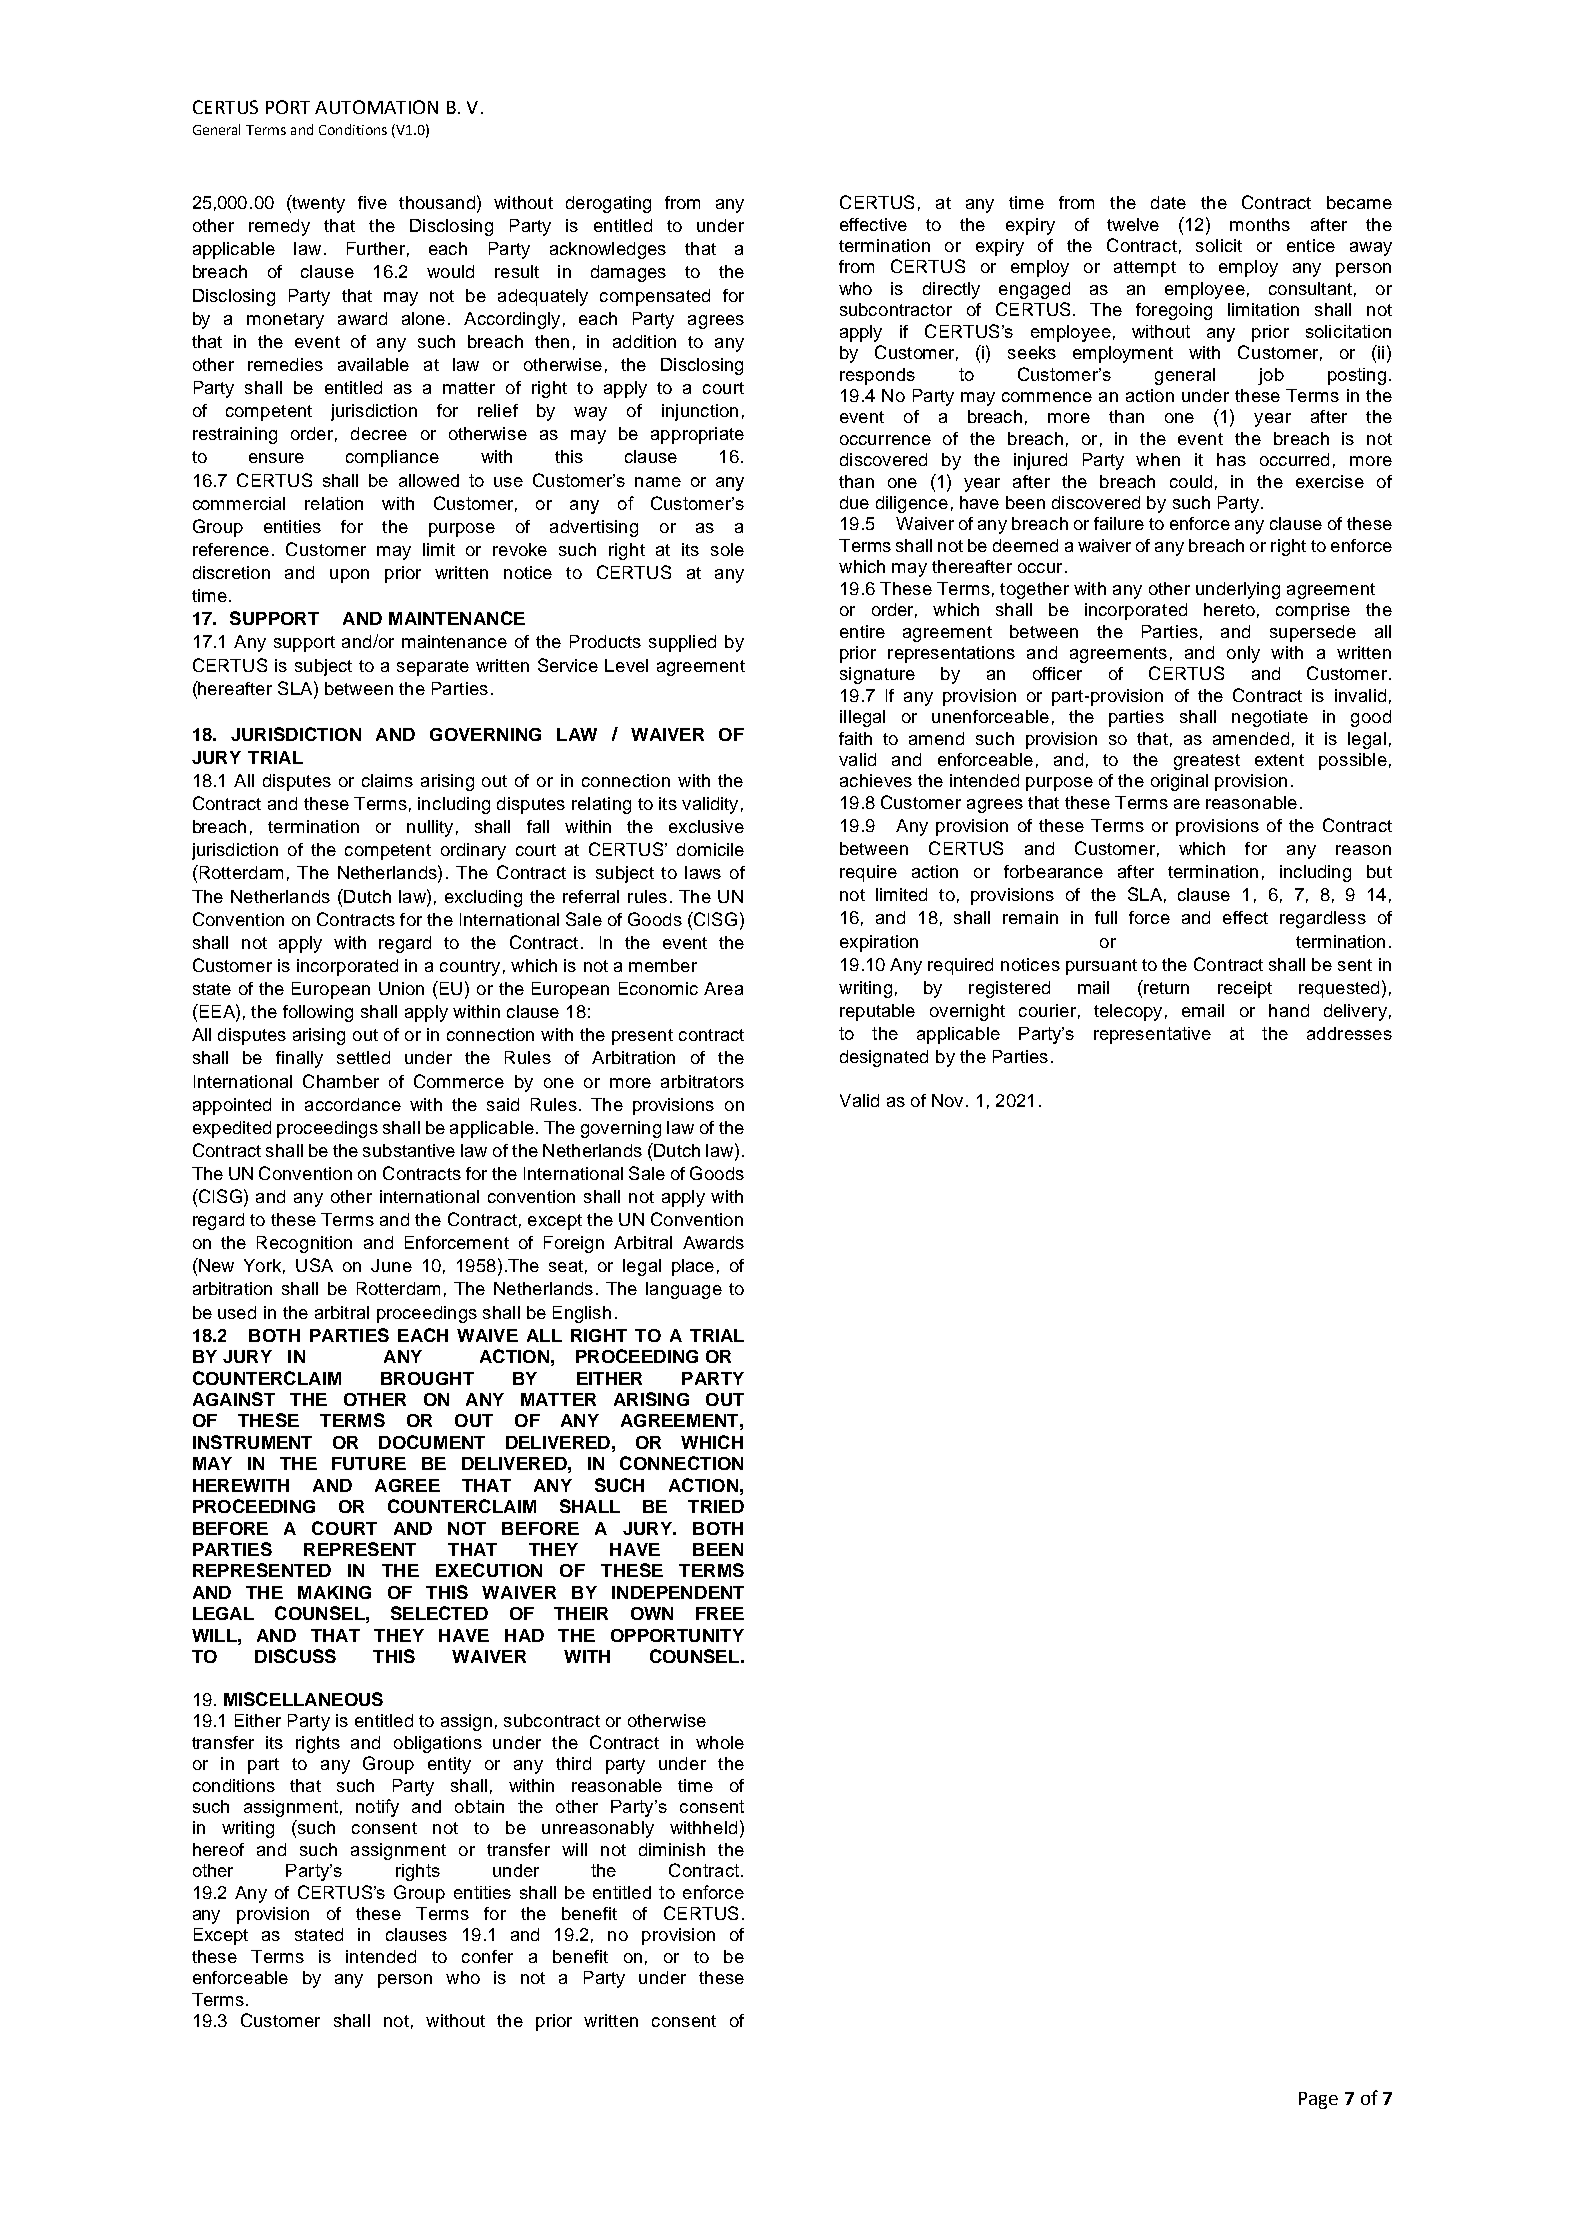  What do you see at coordinates (487, 1956) in the document?
I see `confer` at bounding box center [487, 1956].
